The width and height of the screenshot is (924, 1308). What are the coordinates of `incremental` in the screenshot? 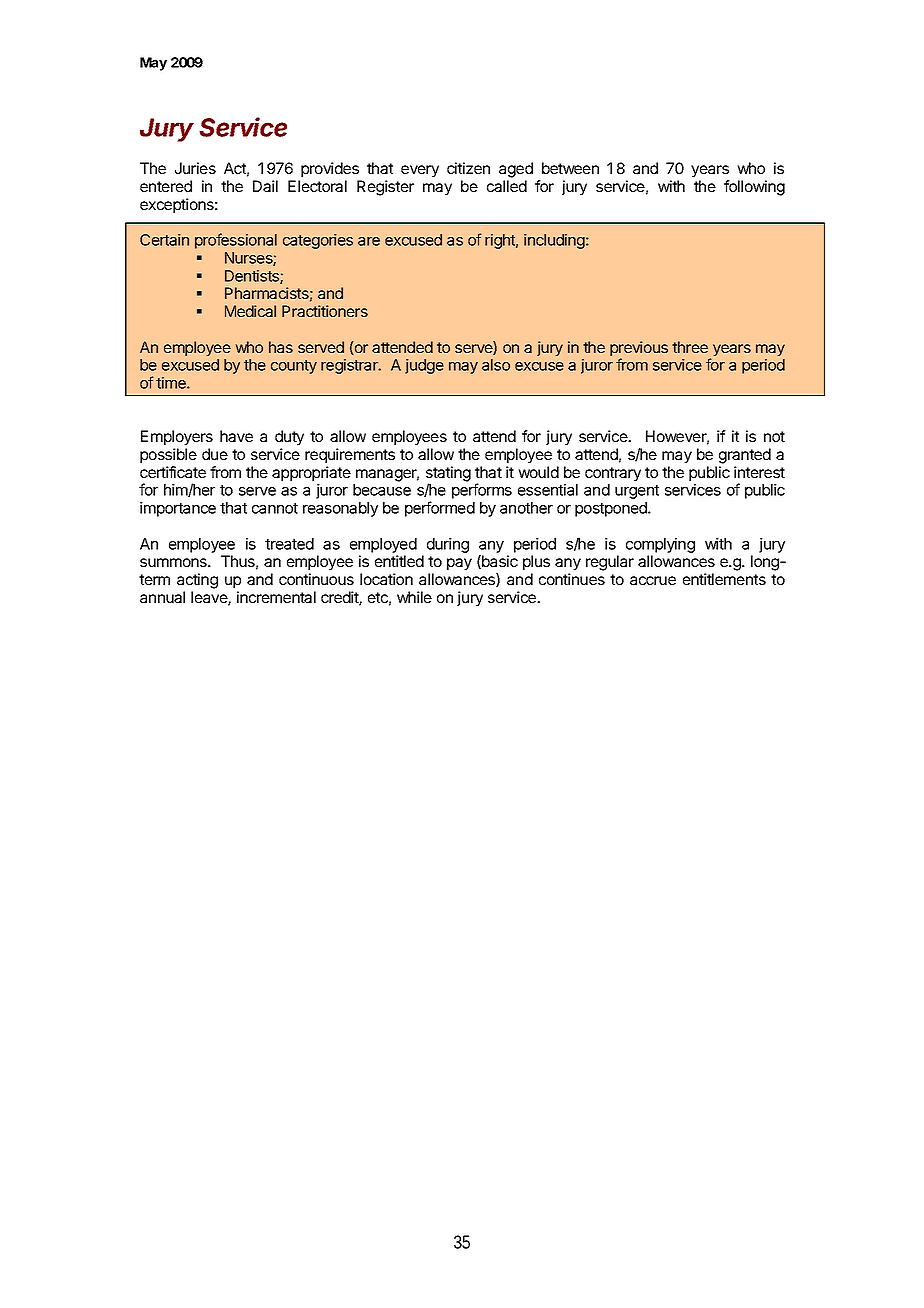 It's located at (276, 597).
